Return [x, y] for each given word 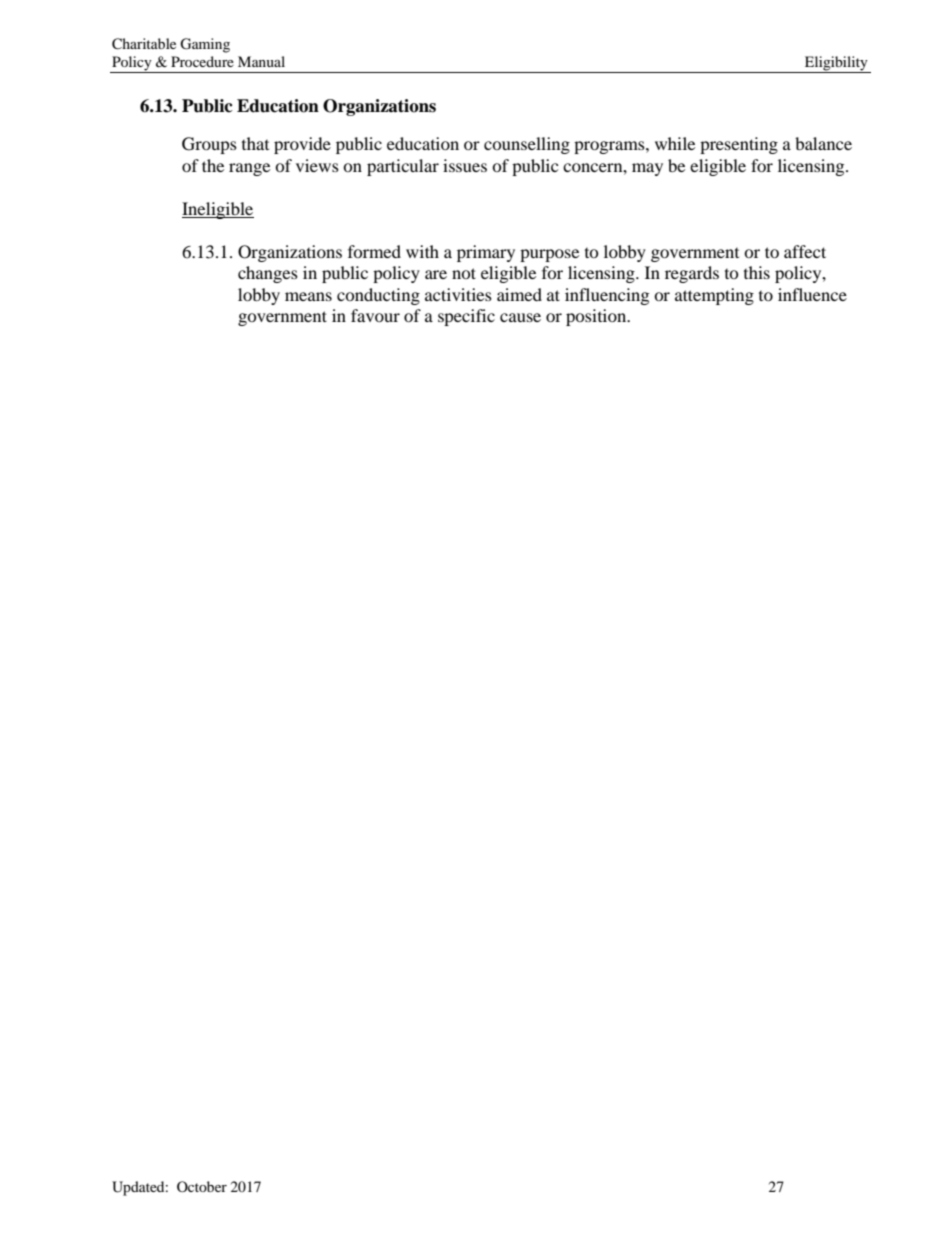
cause [520, 317]
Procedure [202, 61]
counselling [527, 145]
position [597, 317]
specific [466, 317]
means [308, 296]
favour [375, 315]
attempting [714, 296]
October [202, 1186]
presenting [739, 145]
